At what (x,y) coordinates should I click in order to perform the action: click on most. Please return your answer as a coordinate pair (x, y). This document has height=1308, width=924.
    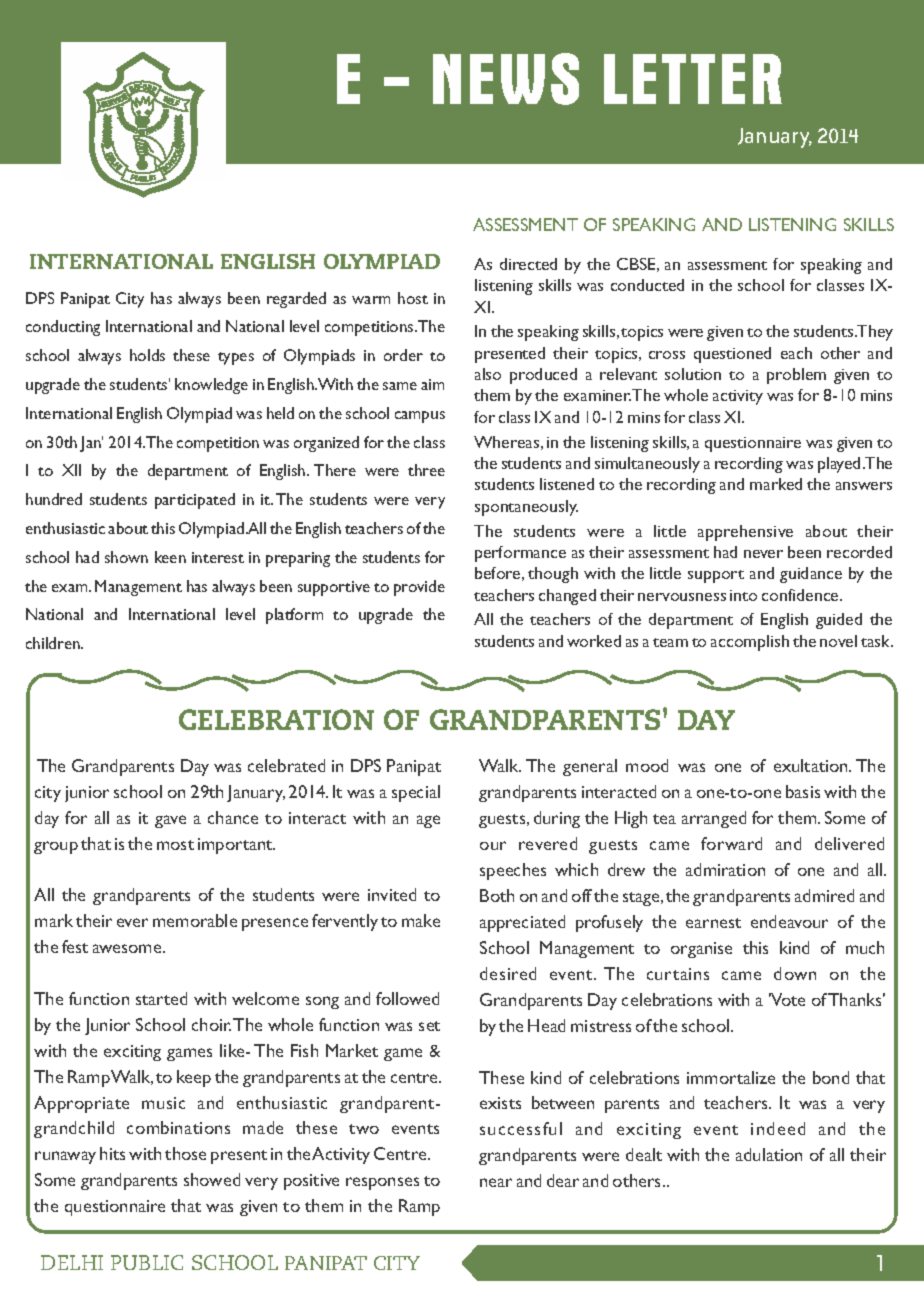
    Looking at the image, I should click on (175, 845).
